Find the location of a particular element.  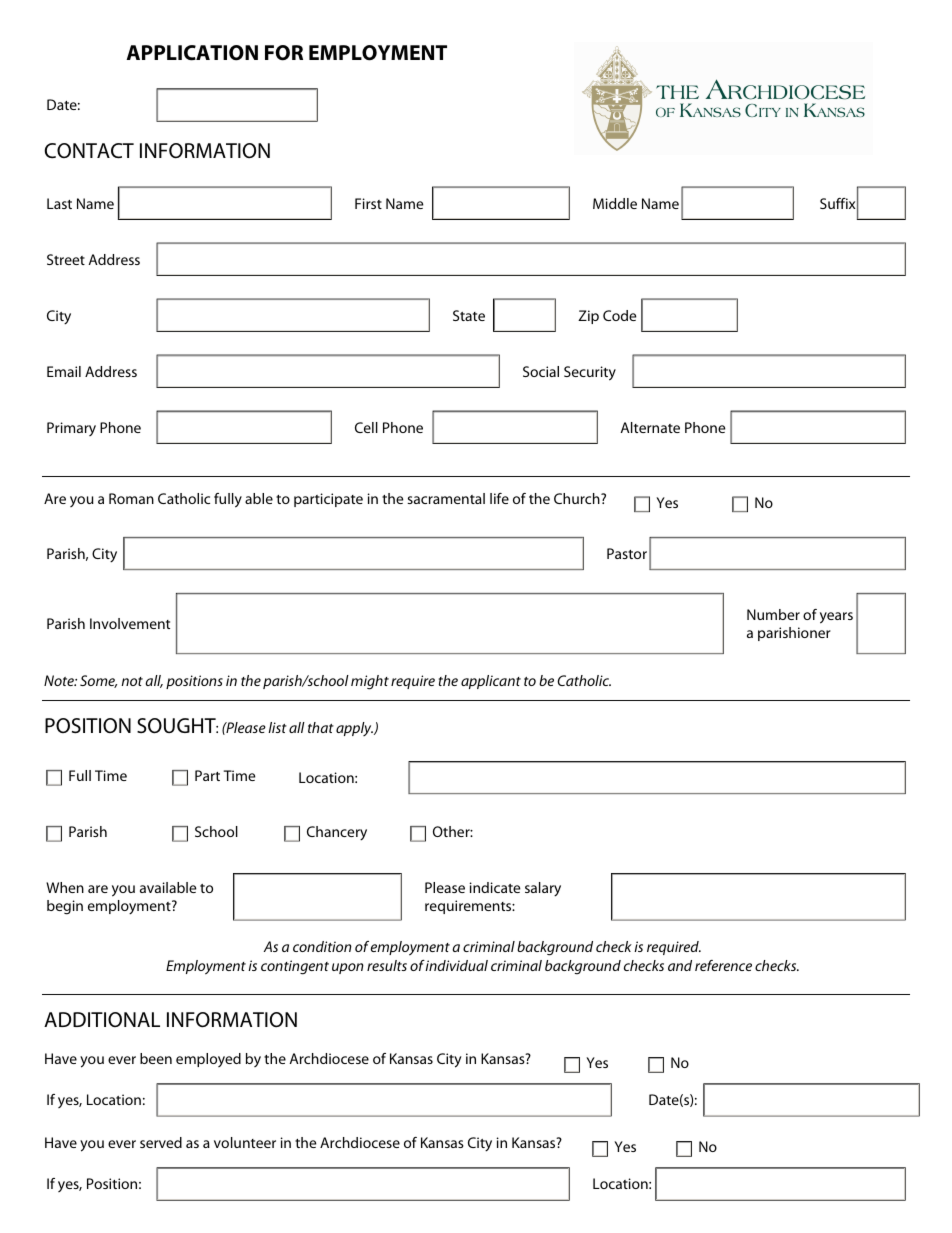

applicant is located at coordinates (491, 682).
